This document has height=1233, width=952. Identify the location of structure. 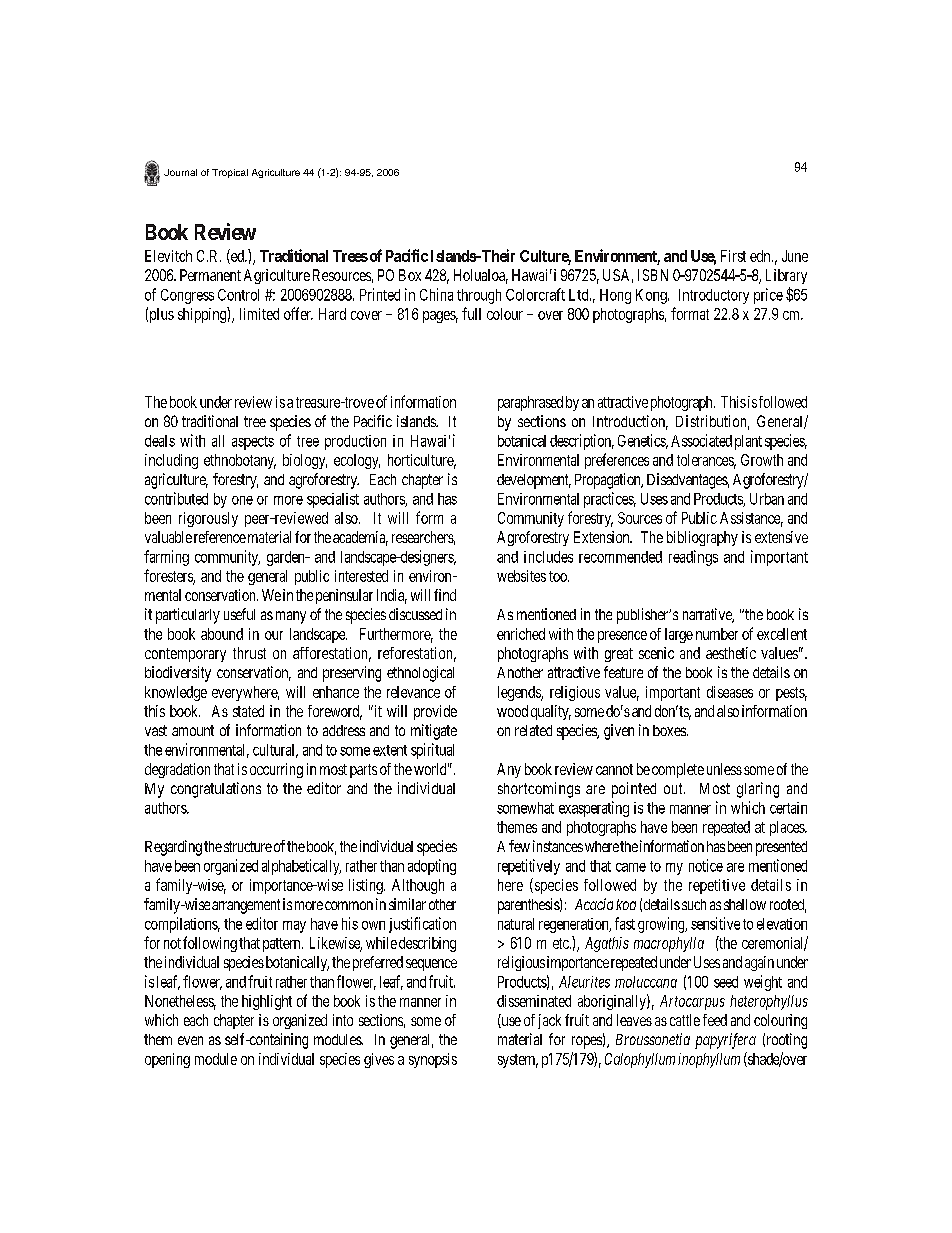
(248, 846).
